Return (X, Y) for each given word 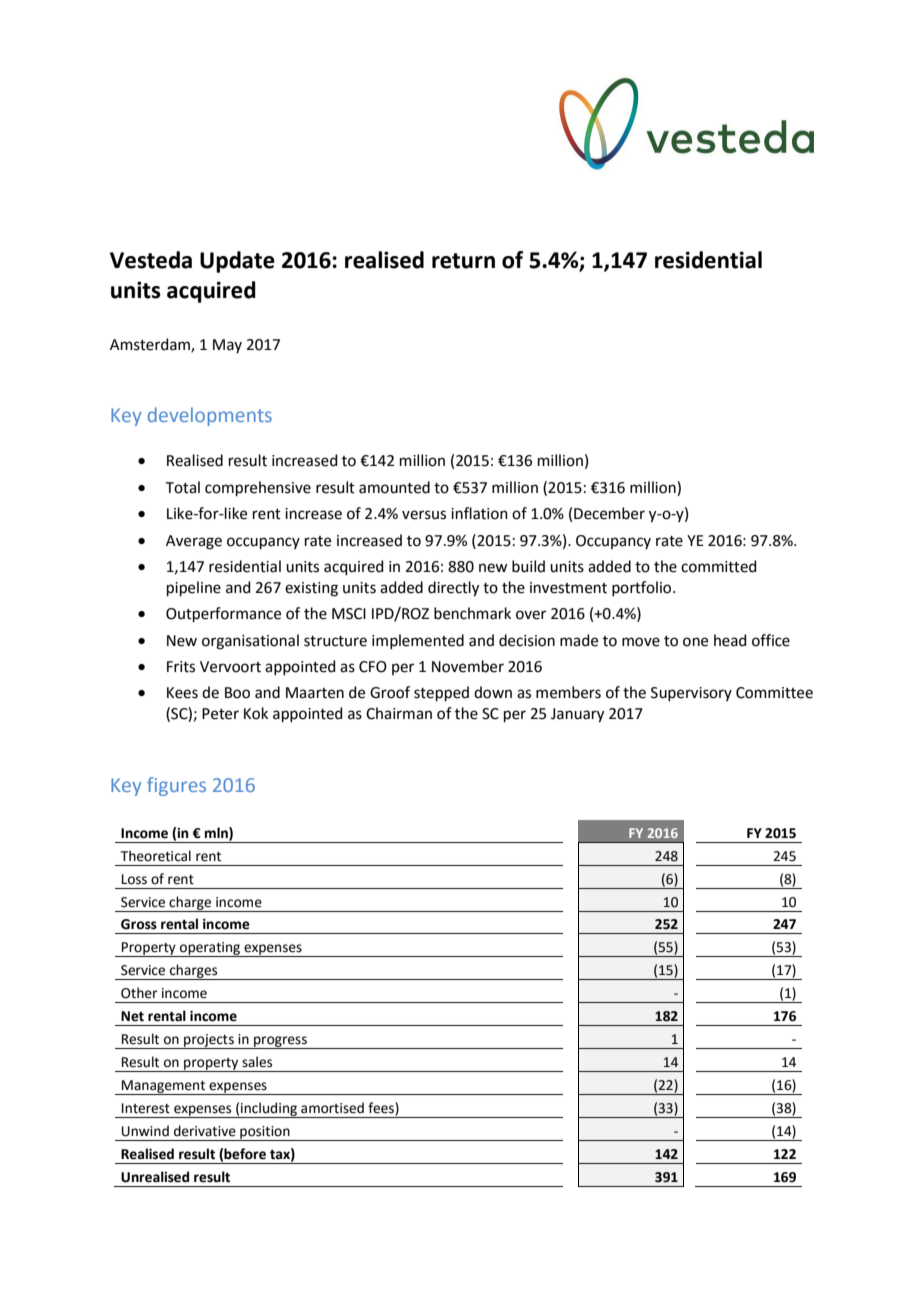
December (609, 513)
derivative (205, 1131)
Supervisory (691, 694)
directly (453, 589)
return (463, 261)
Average (194, 542)
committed (719, 566)
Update (237, 262)
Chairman (399, 713)
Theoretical (156, 856)
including (269, 1110)
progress (280, 1042)
